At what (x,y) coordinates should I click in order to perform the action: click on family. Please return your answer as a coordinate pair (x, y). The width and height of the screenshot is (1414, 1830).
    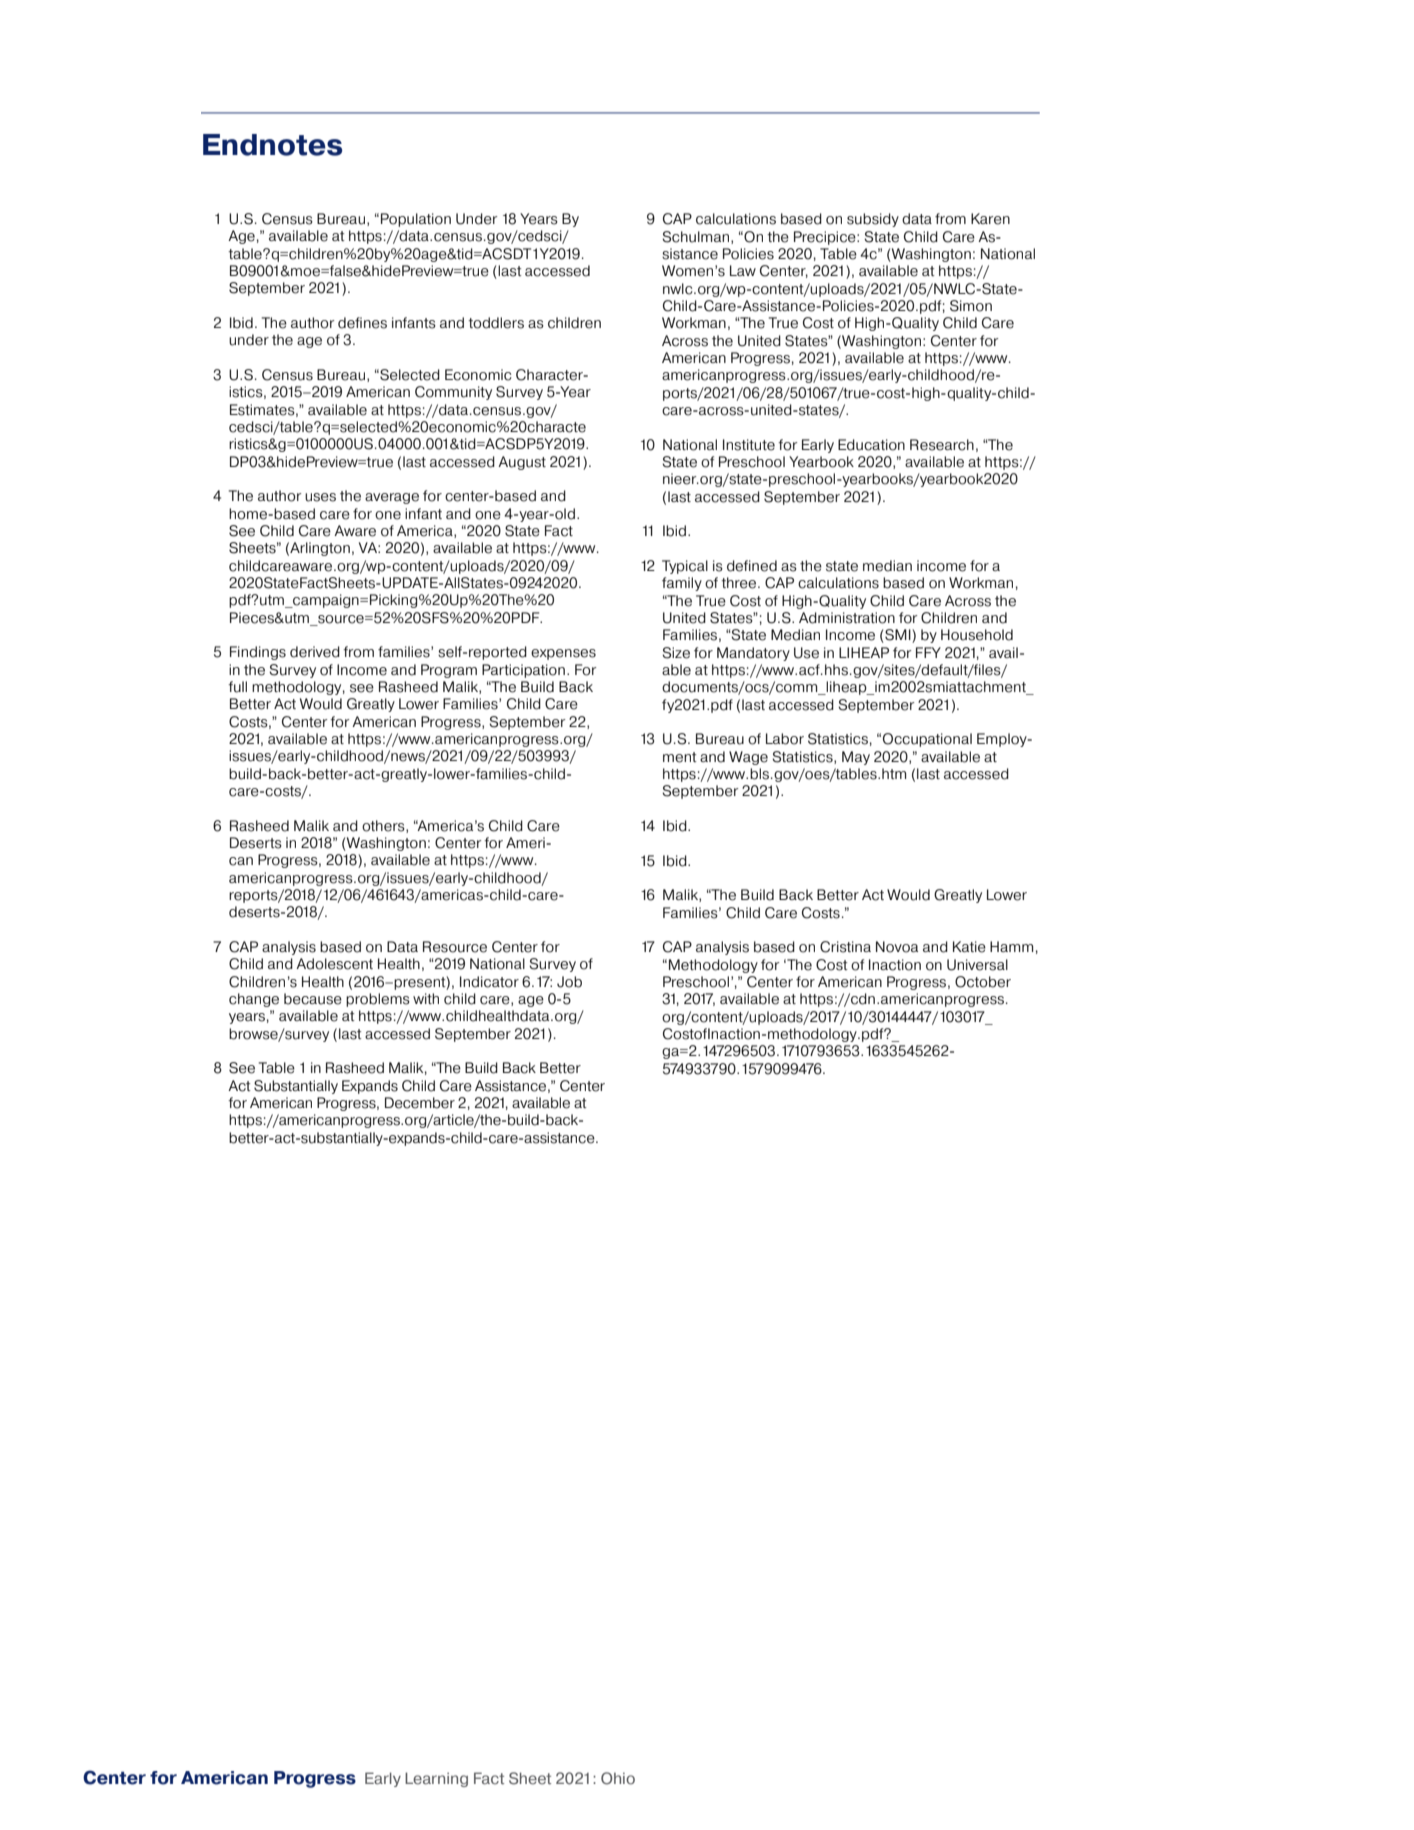
    Looking at the image, I should click on (682, 584).
